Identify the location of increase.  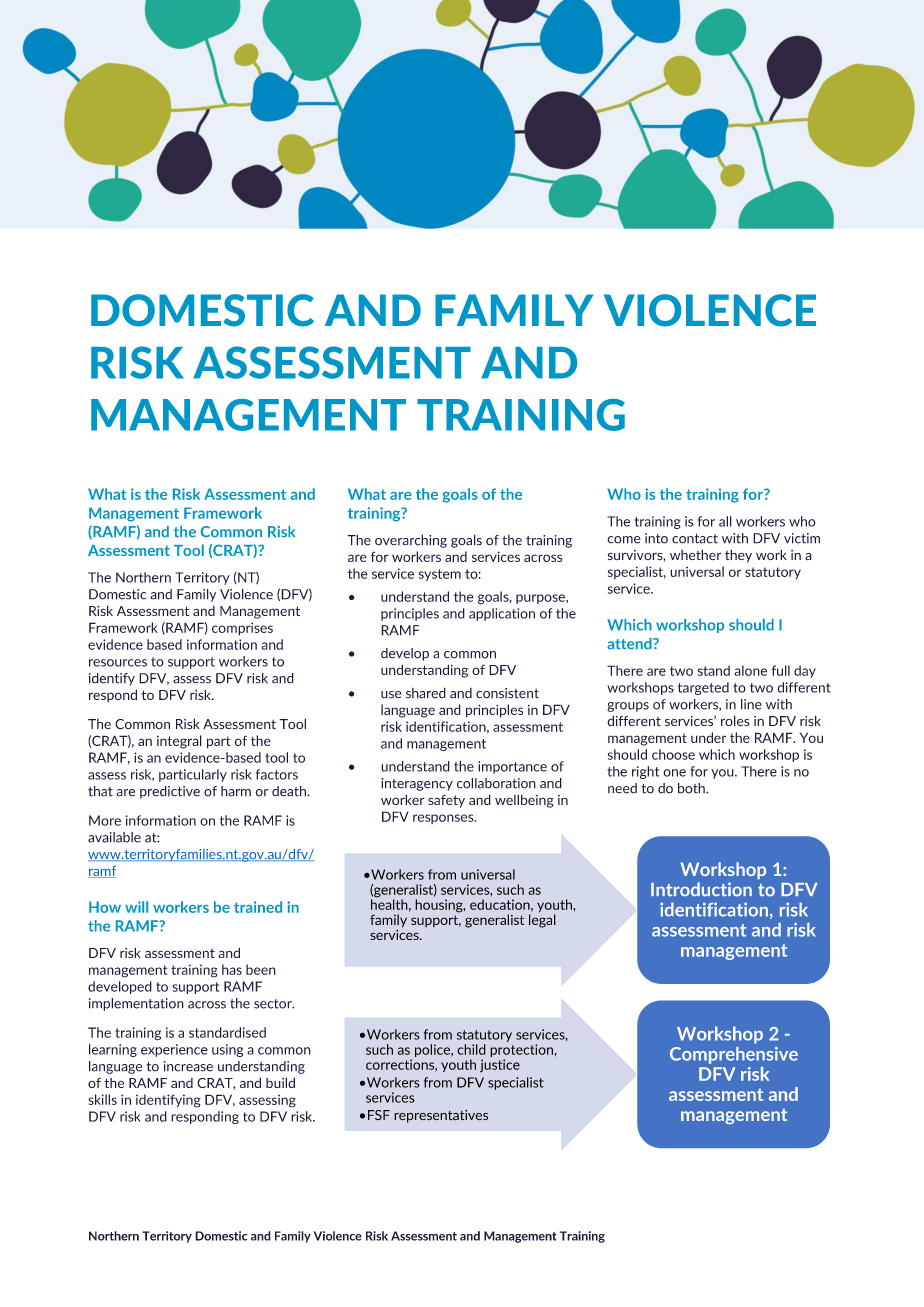
(188, 1066).
